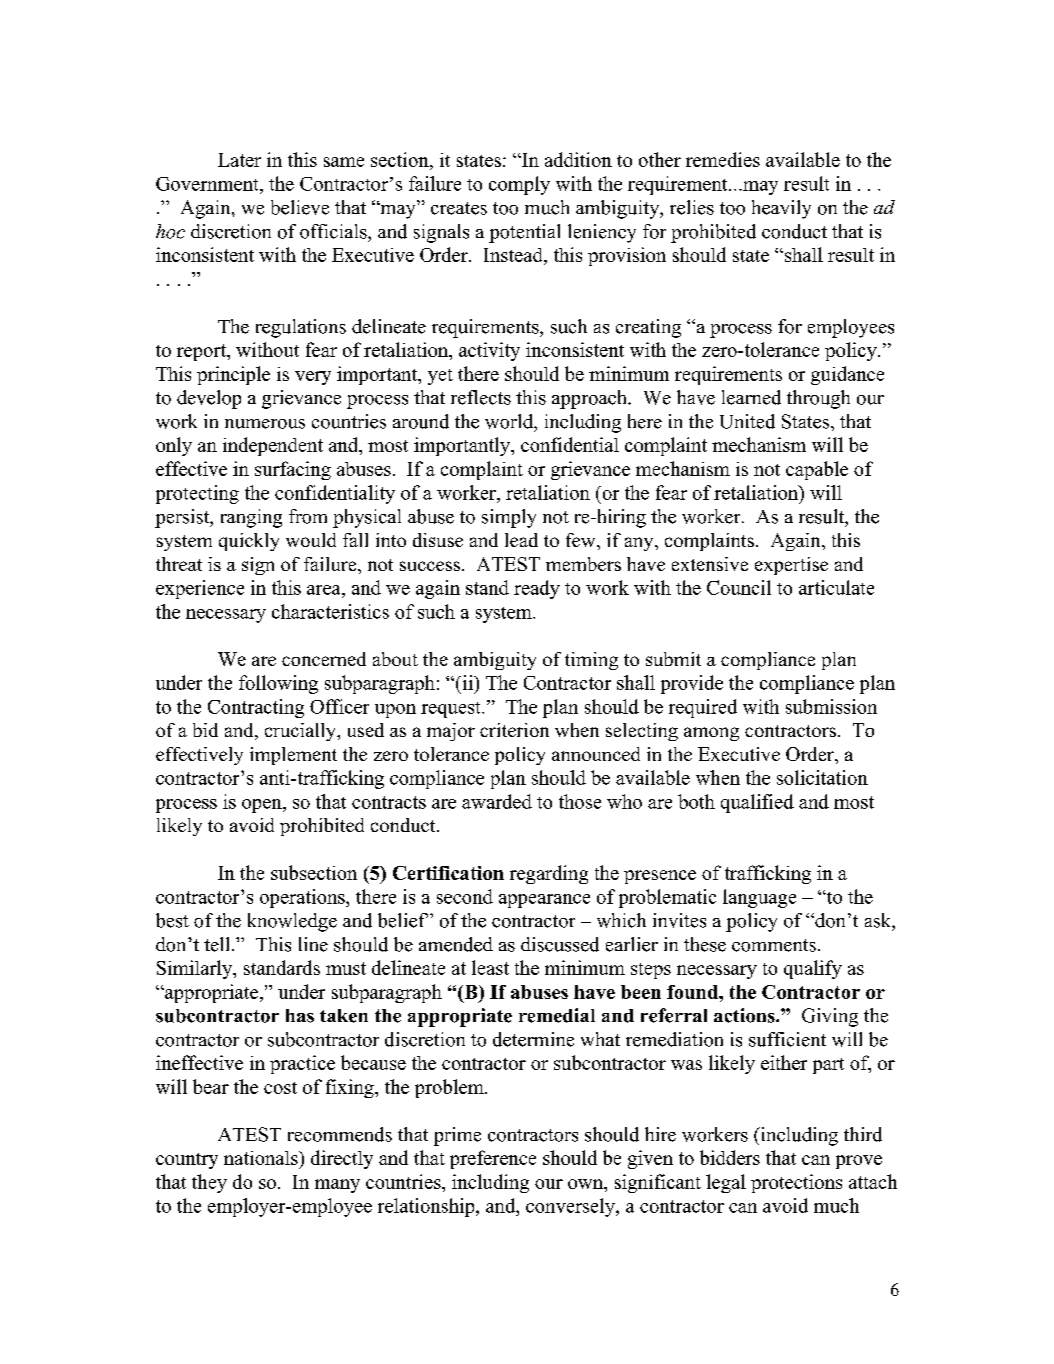 The width and height of the document is (1054, 1364). Describe the element at coordinates (510, 422) in the document. I see `world` at that location.
